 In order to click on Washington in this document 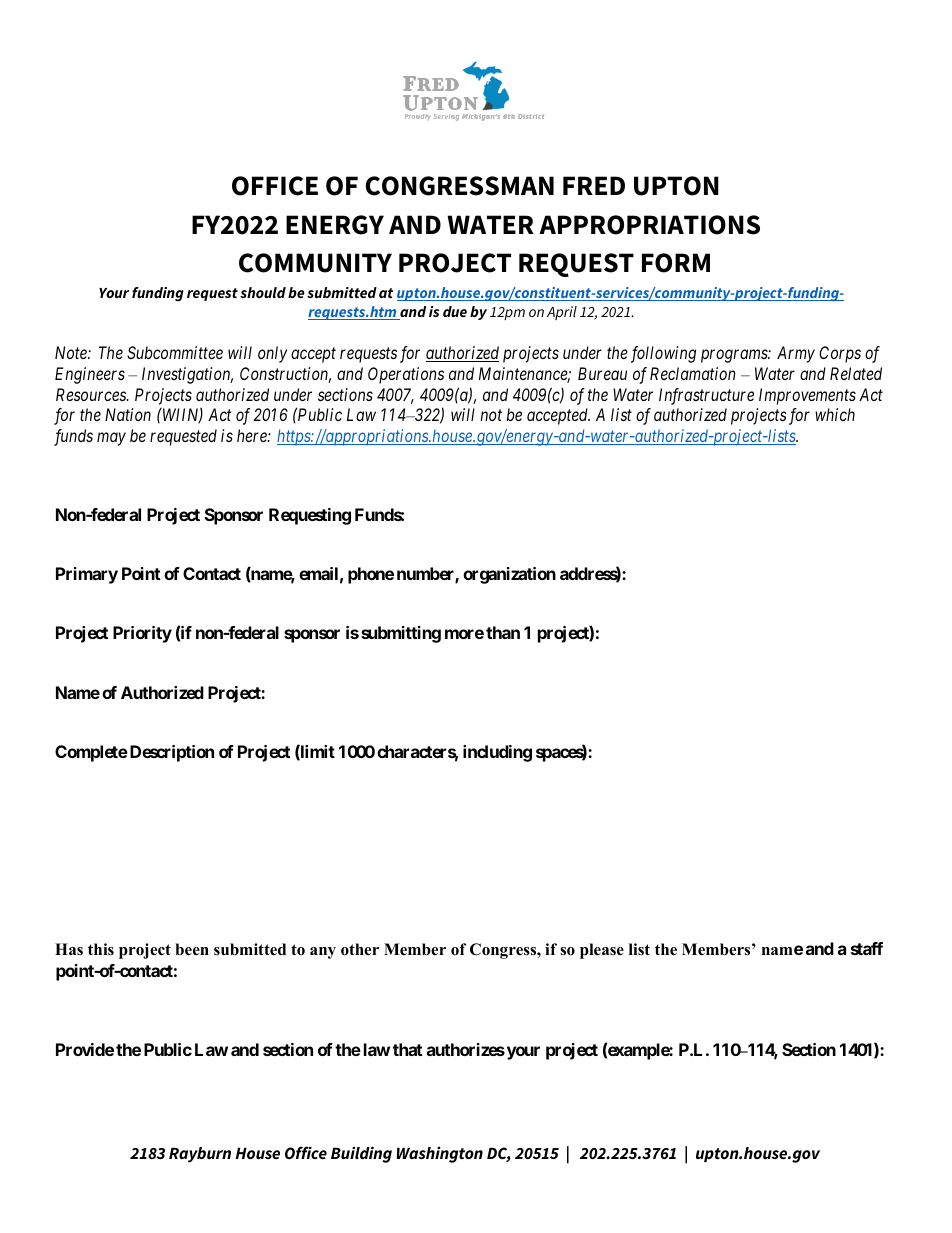, I will do `click(440, 1154)`.
